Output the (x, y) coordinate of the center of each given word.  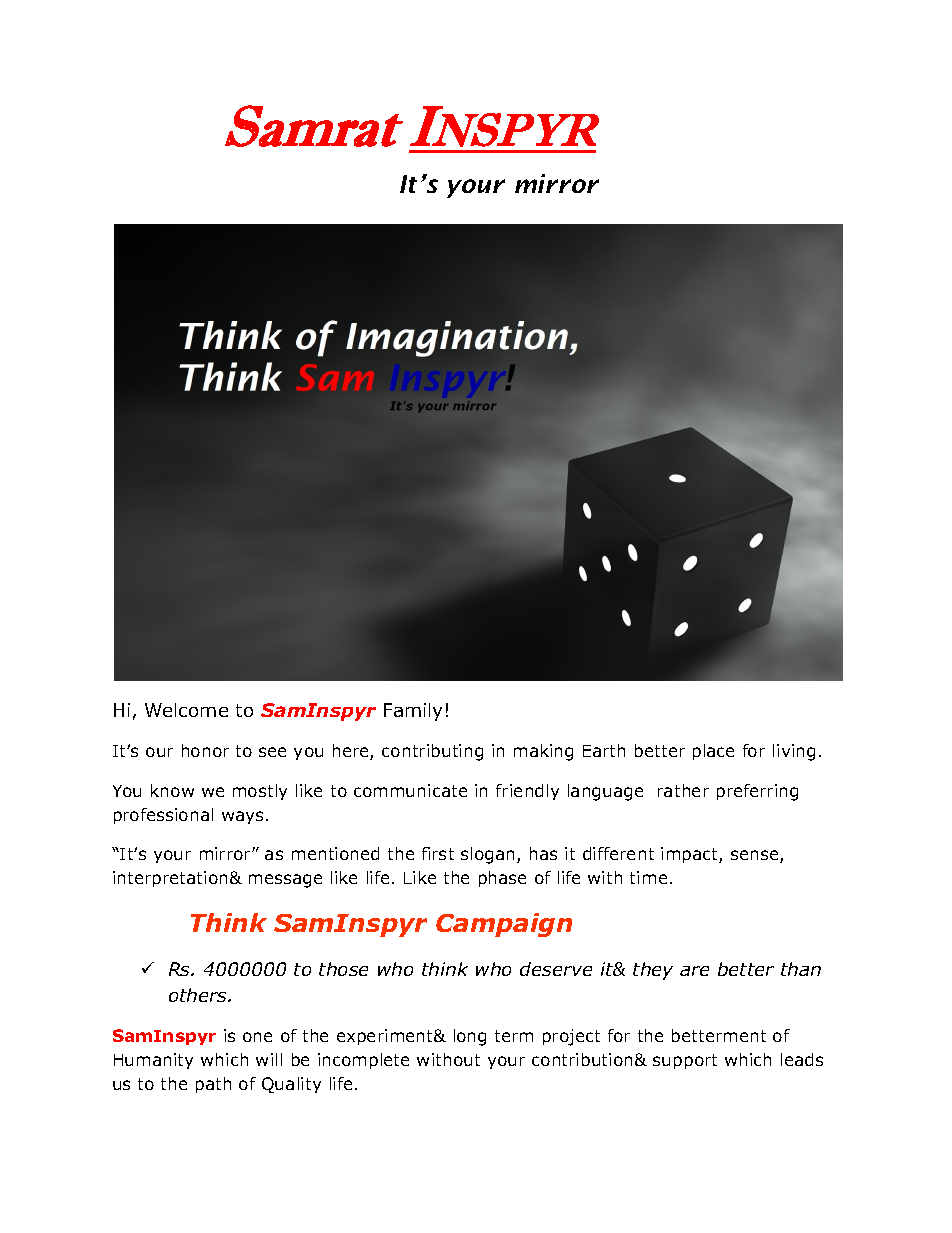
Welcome (186, 710)
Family (413, 712)
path (213, 1085)
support (685, 1061)
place (713, 752)
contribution (582, 1059)
